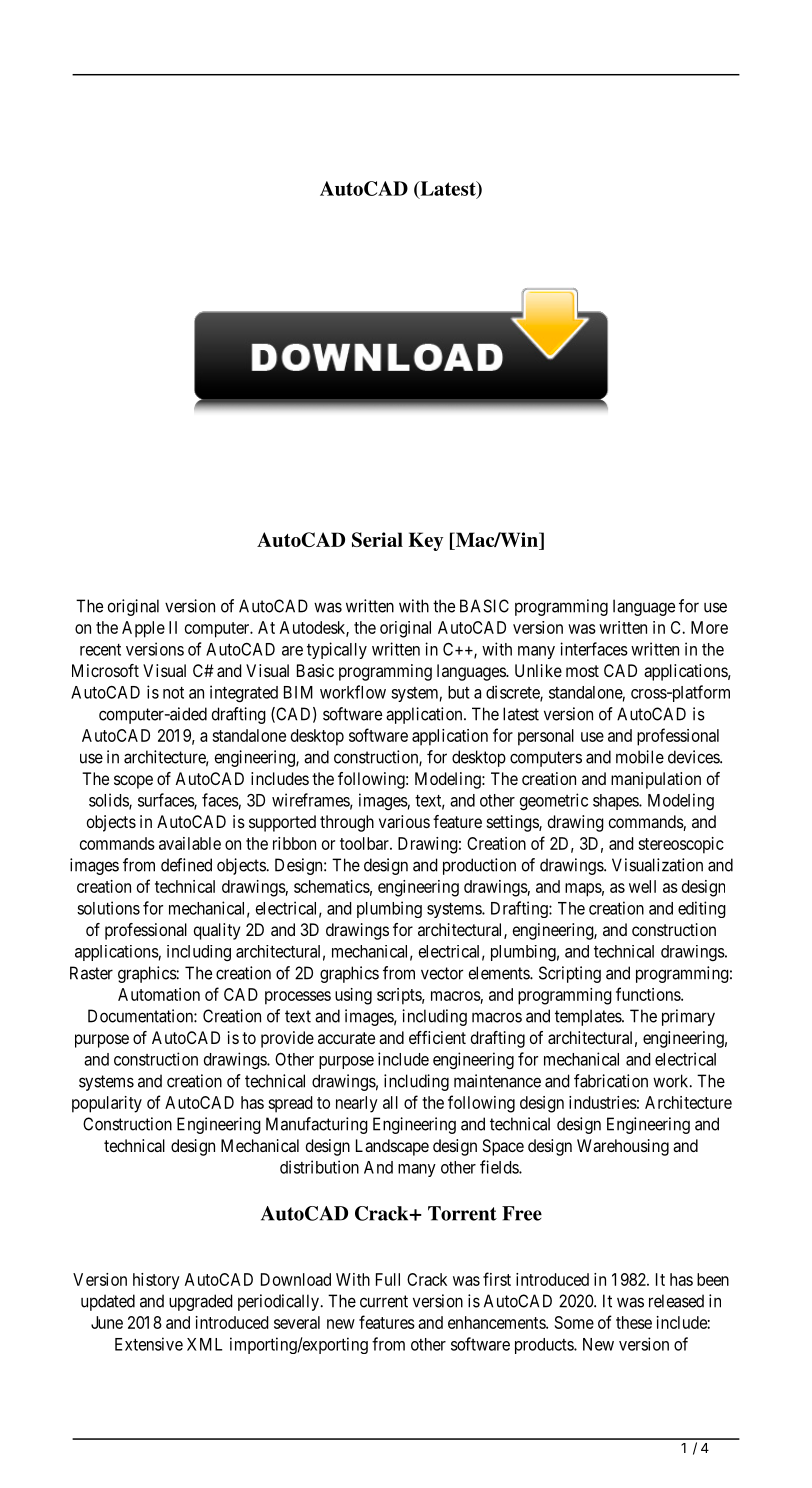 This image has width=812, height=1488. Describe the element at coordinates (426, 541) in the image. I see `Key` at that location.
